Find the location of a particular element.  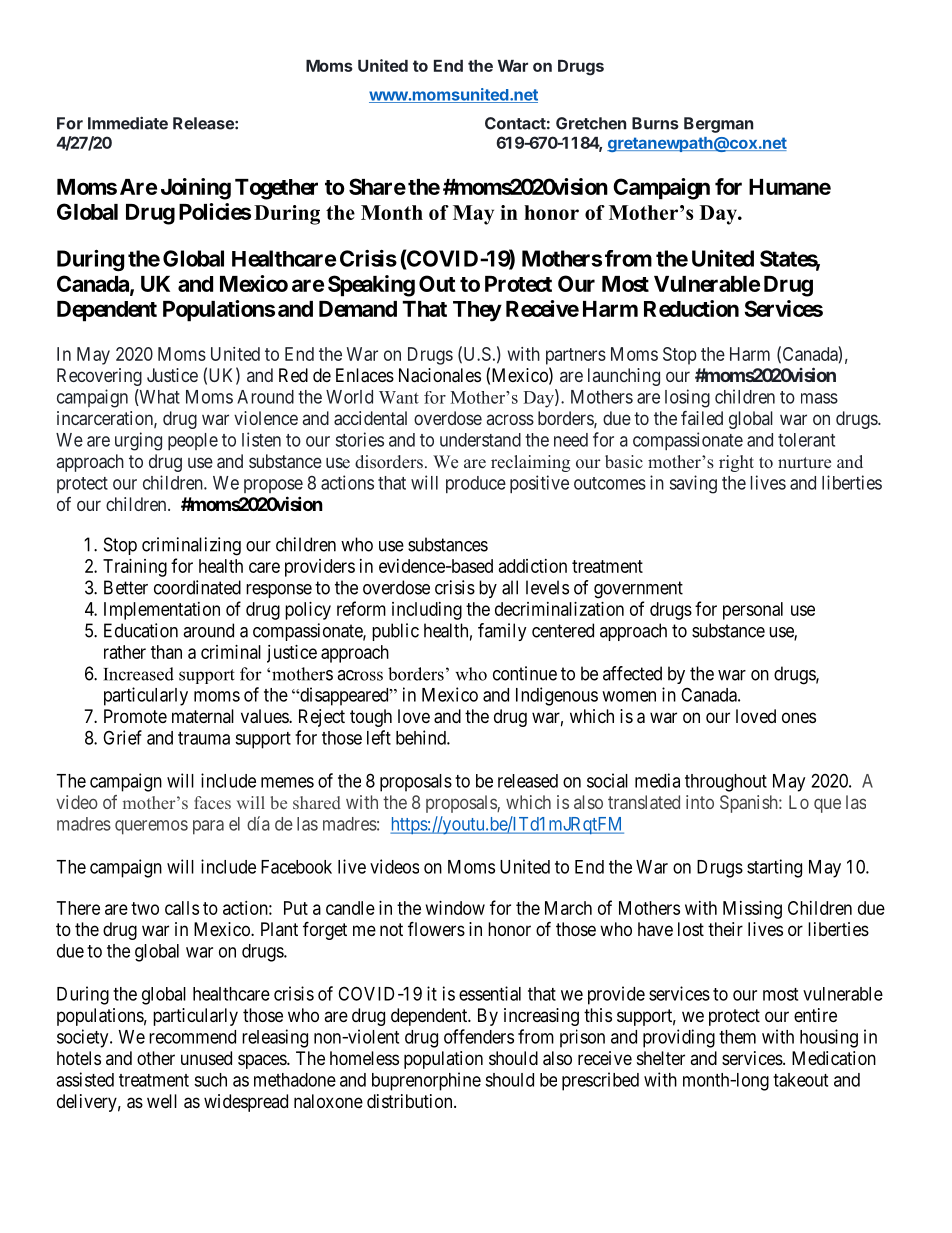

offenders is located at coordinates (479, 1036).
